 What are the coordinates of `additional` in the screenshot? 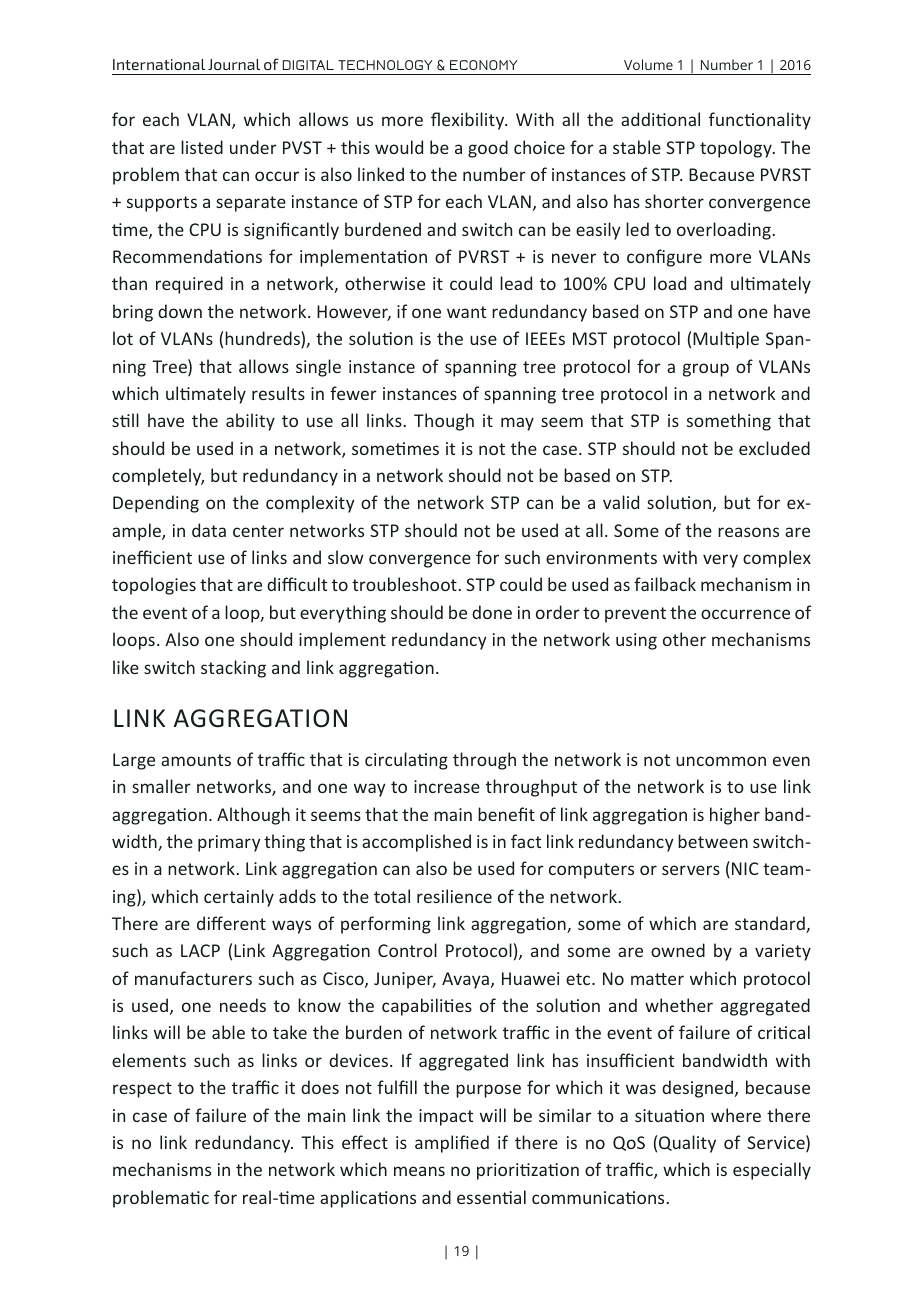 It's located at (660, 119).
